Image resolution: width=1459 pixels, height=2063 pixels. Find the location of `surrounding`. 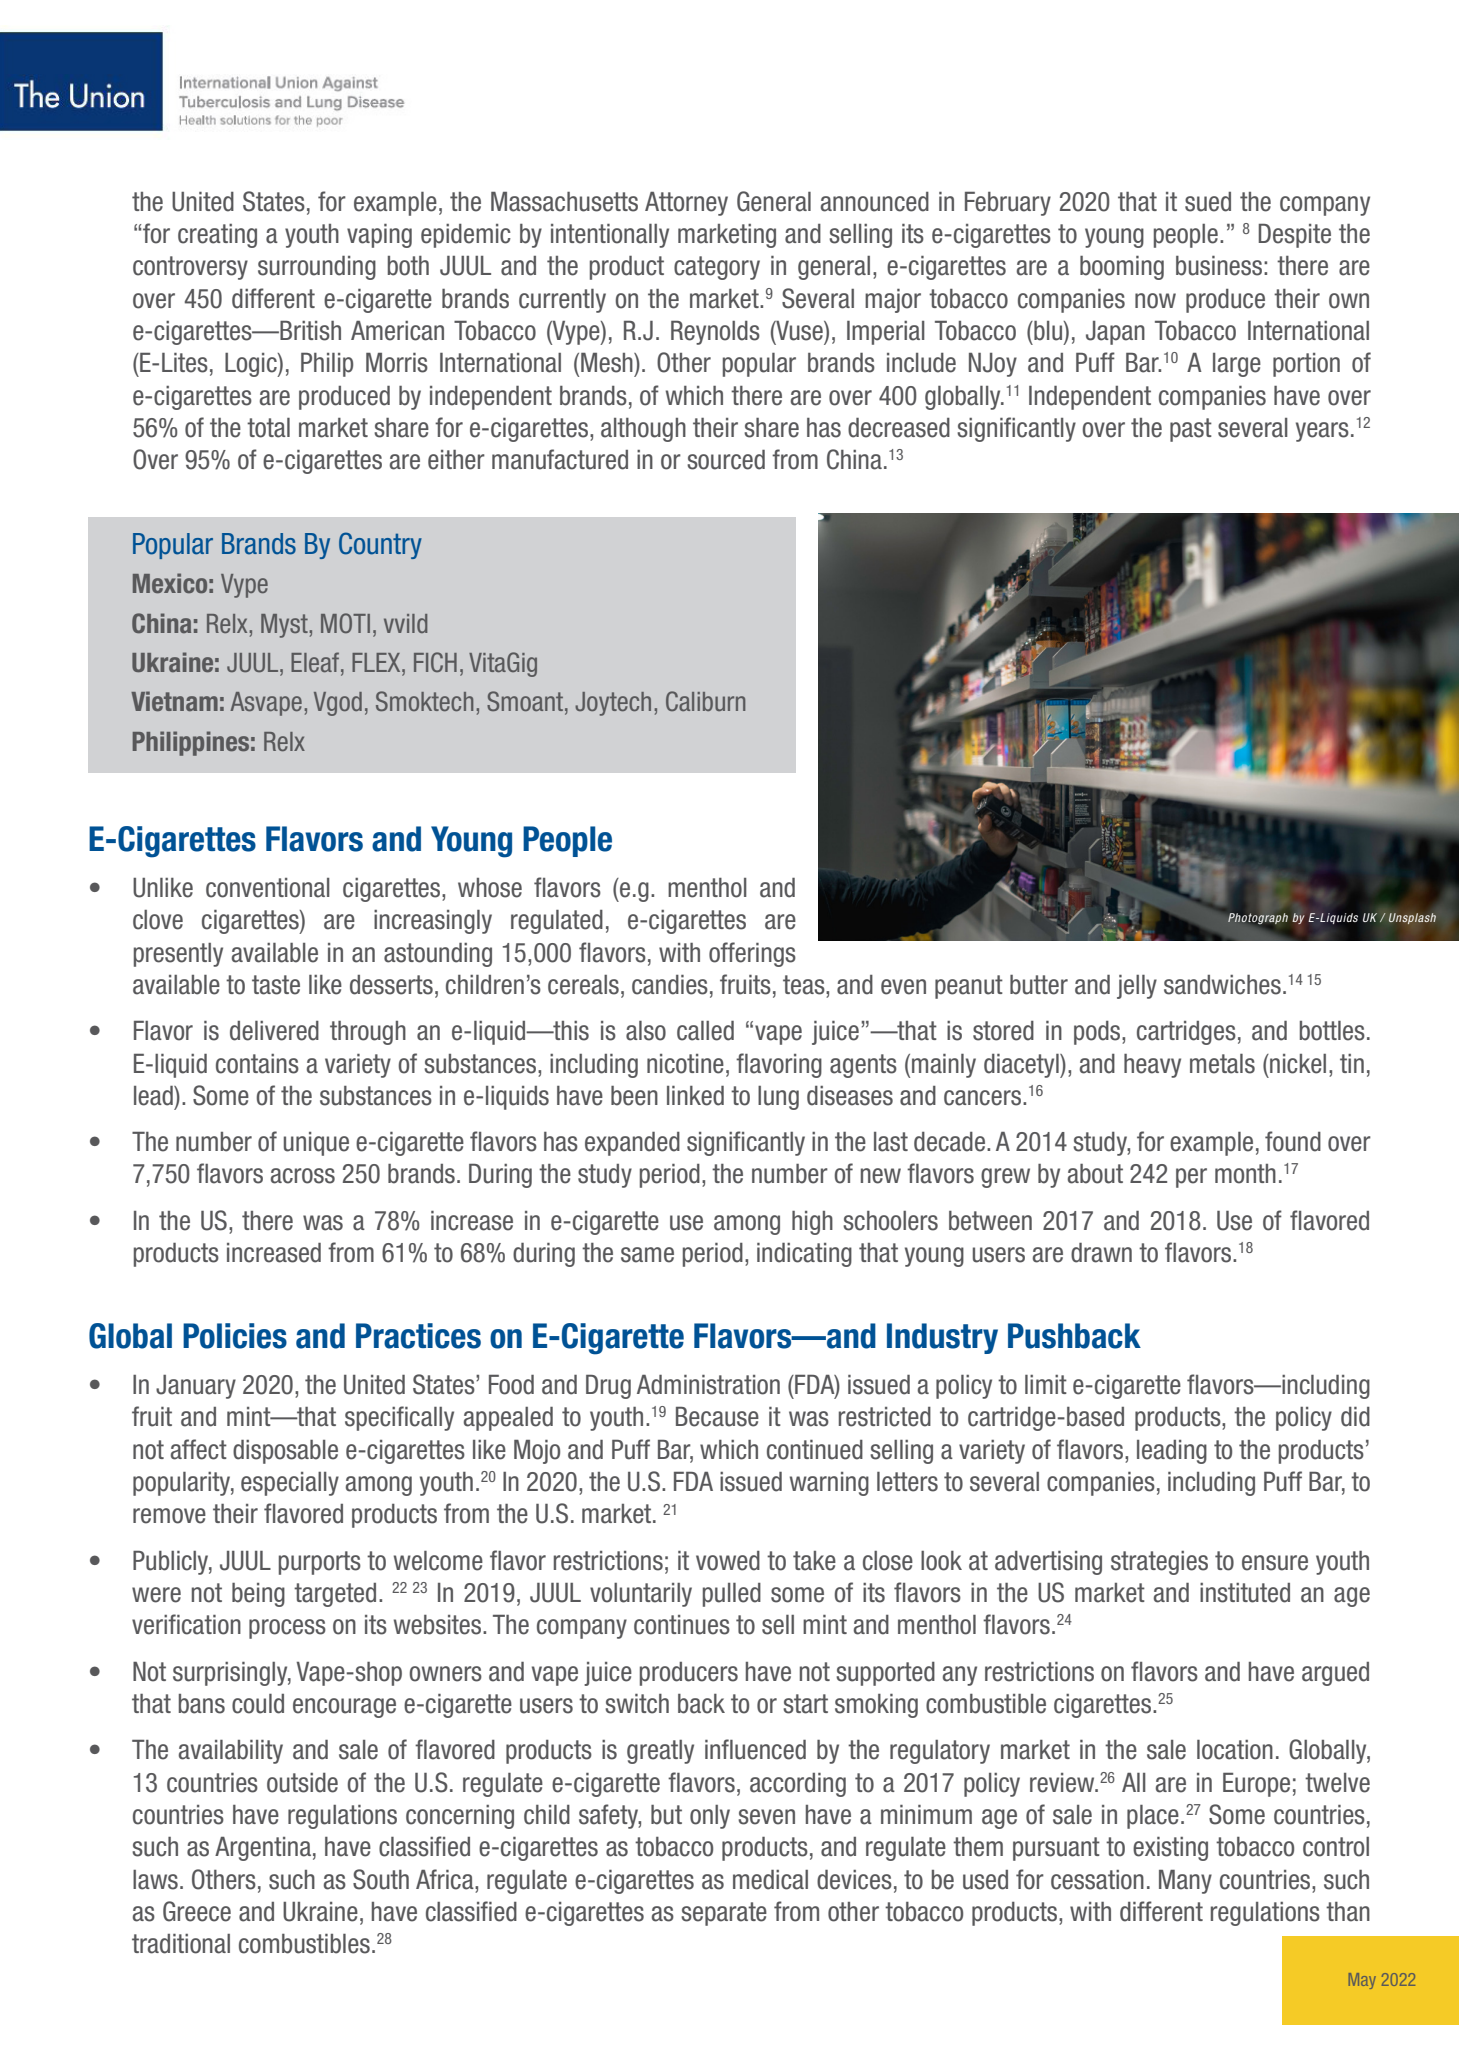

surrounding is located at coordinates (317, 268).
